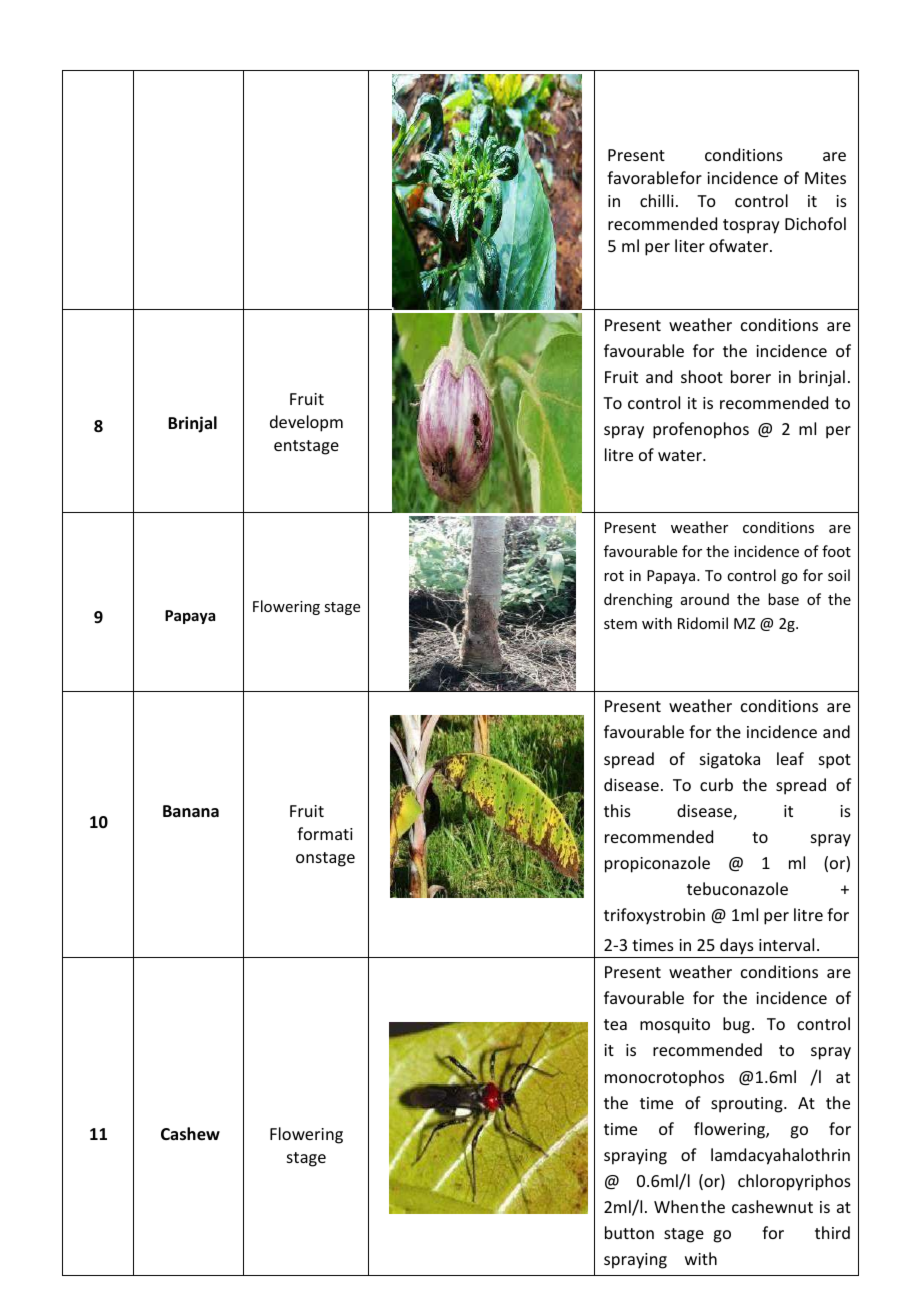 The height and width of the screenshot is (1307, 924). Describe the element at coordinates (620, 624) in the screenshot. I see `stem` at that location.
